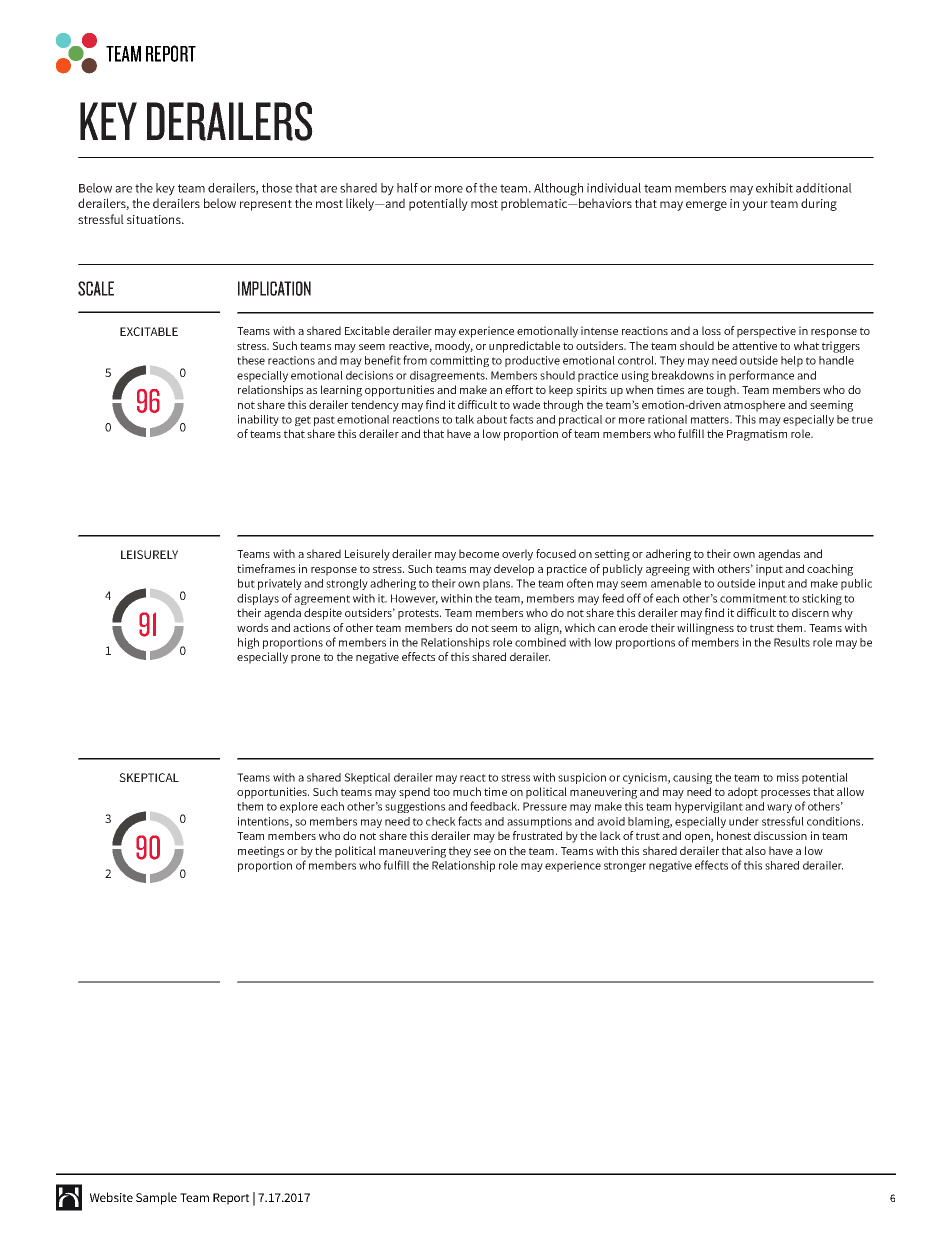  What do you see at coordinates (407, 188) in the document?
I see `half` at bounding box center [407, 188].
